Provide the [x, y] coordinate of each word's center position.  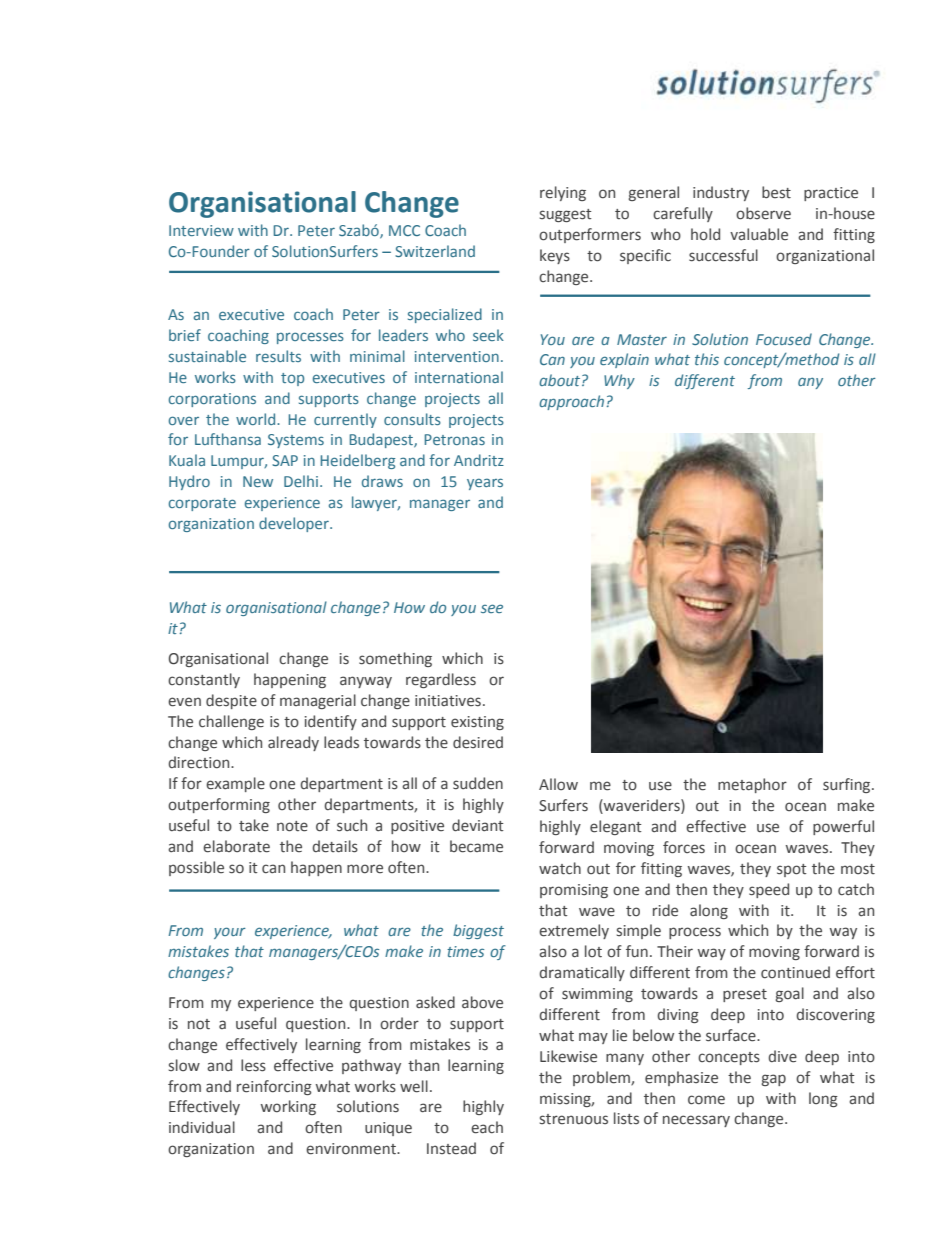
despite [231, 701]
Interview [201, 230]
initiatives [448, 701]
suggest [566, 215]
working [288, 1107]
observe [763, 213]
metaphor [752, 785]
